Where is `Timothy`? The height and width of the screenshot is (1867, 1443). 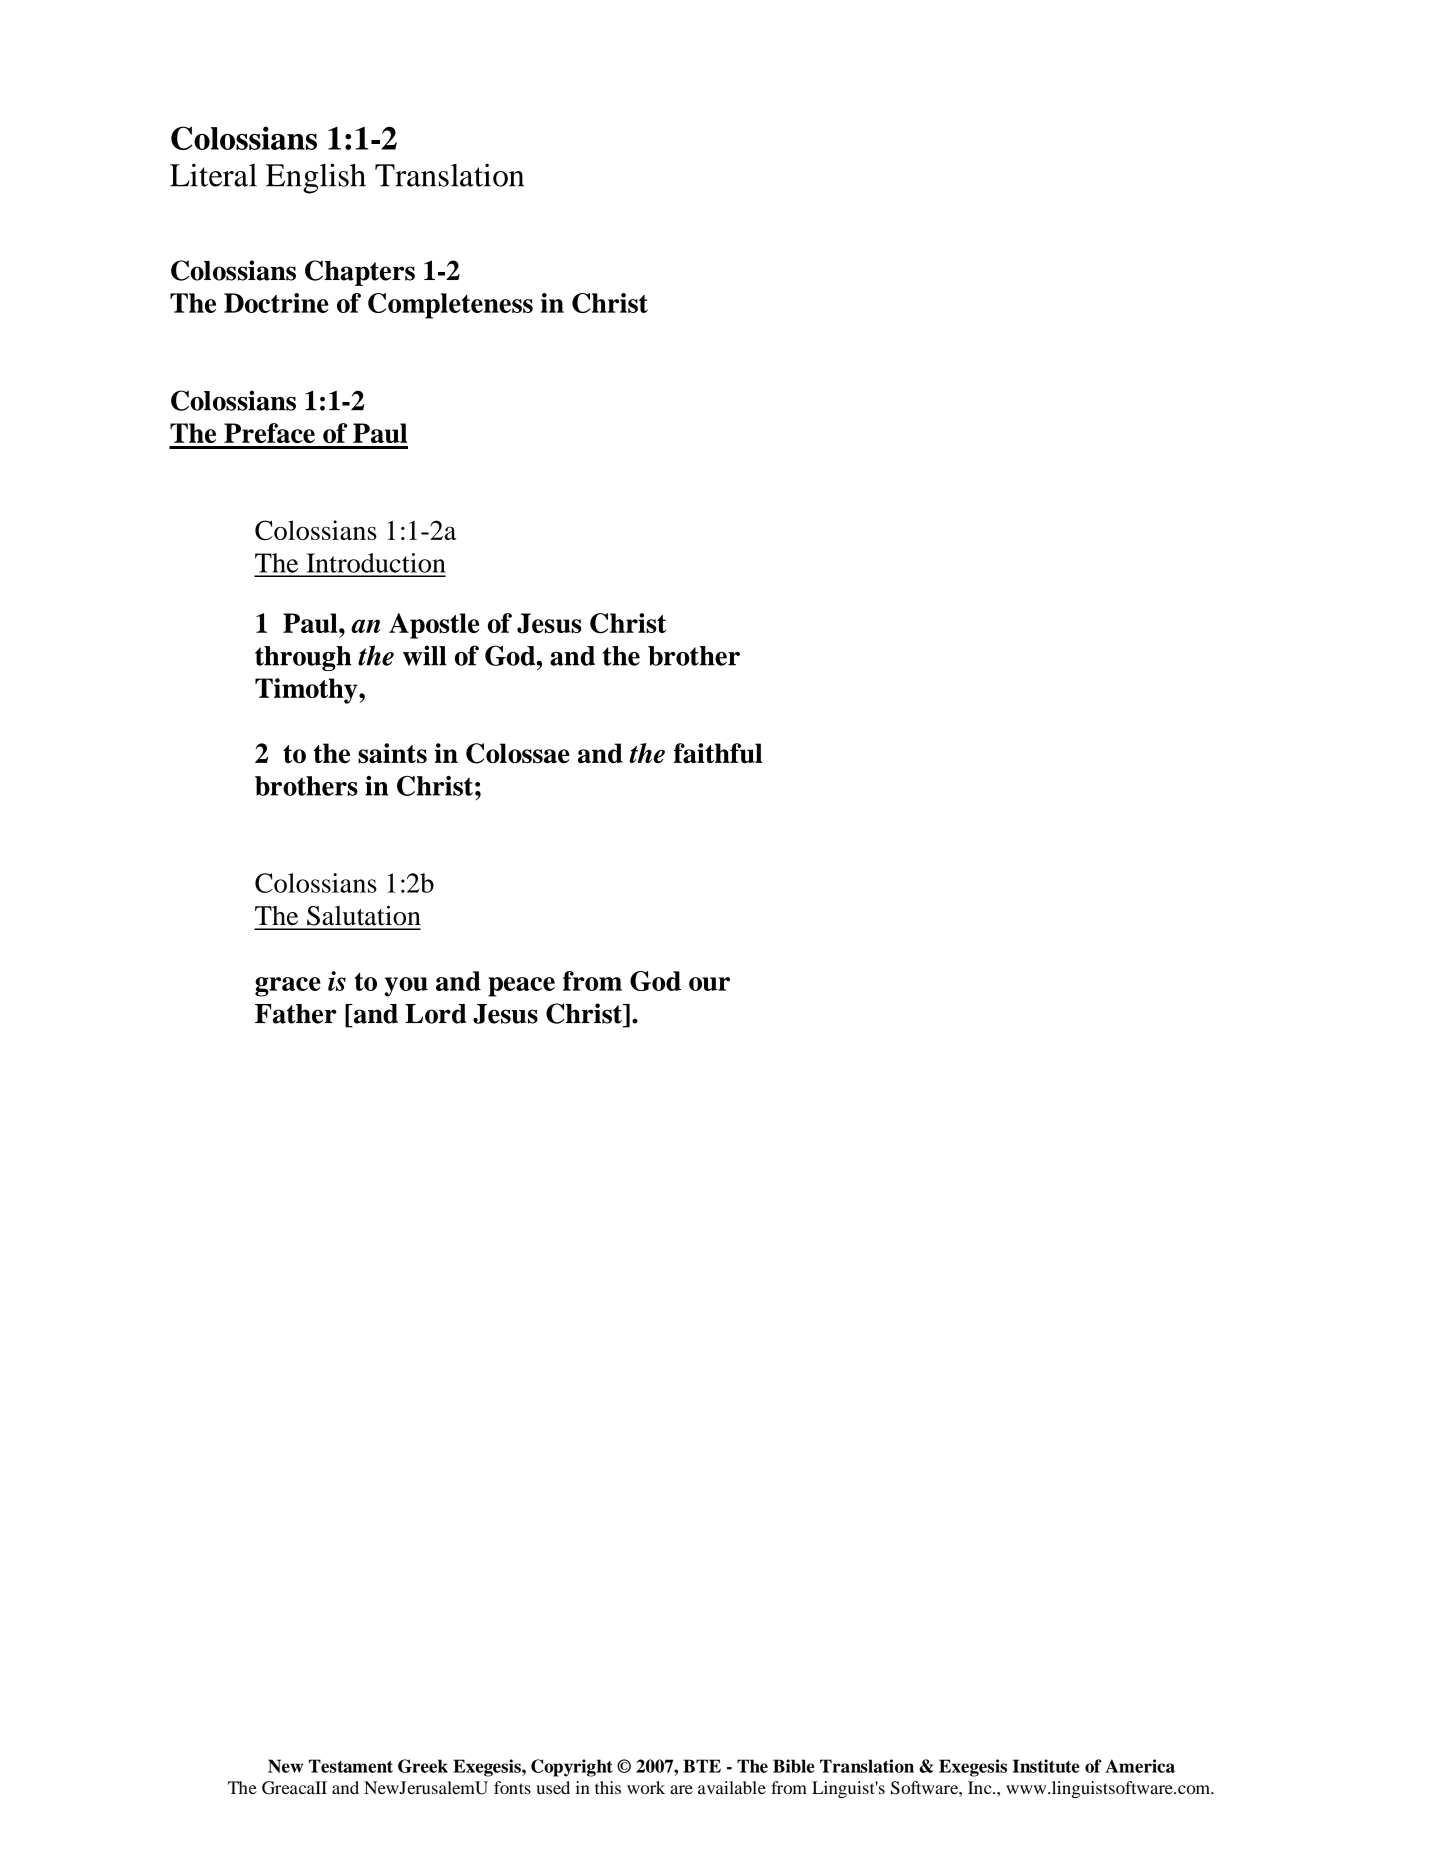
Timothy is located at coordinates (307, 691).
